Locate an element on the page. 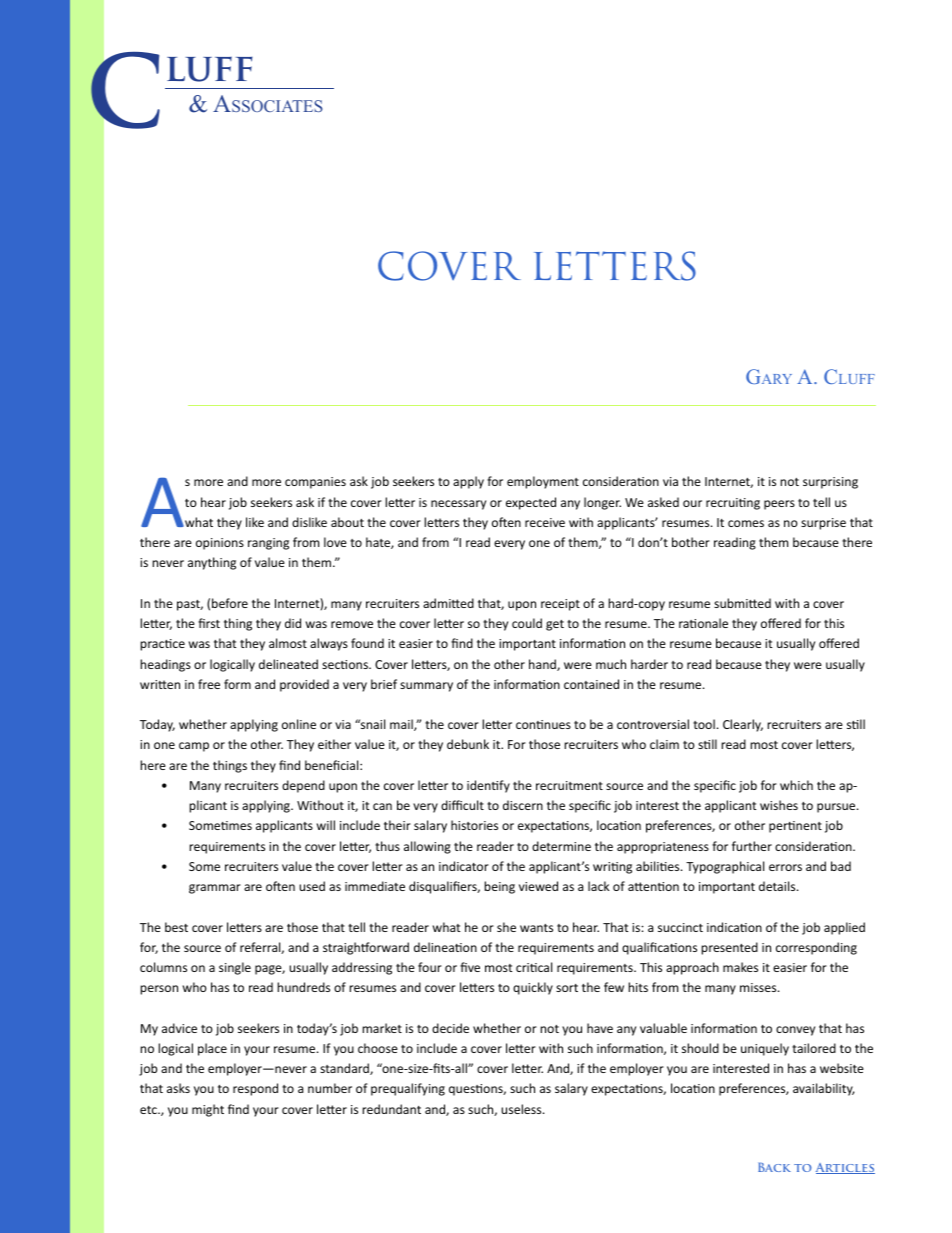  pertinent is located at coordinates (795, 827).
